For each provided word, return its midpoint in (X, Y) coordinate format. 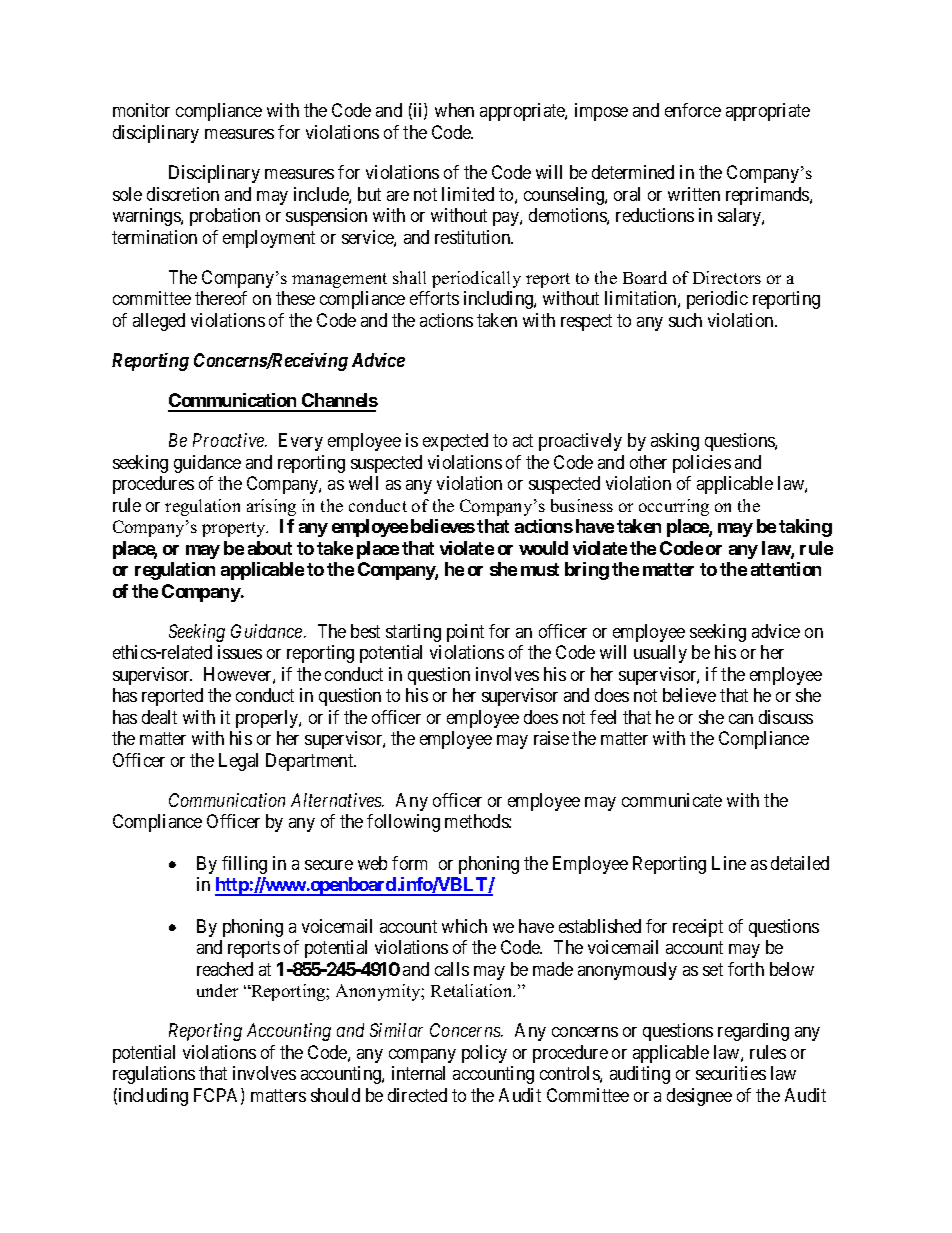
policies (702, 464)
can (741, 719)
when (454, 110)
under (217, 990)
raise (551, 738)
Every (301, 442)
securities (731, 1073)
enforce (693, 110)
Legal (238, 762)
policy (484, 1054)
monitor (141, 110)
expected (455, 442)
